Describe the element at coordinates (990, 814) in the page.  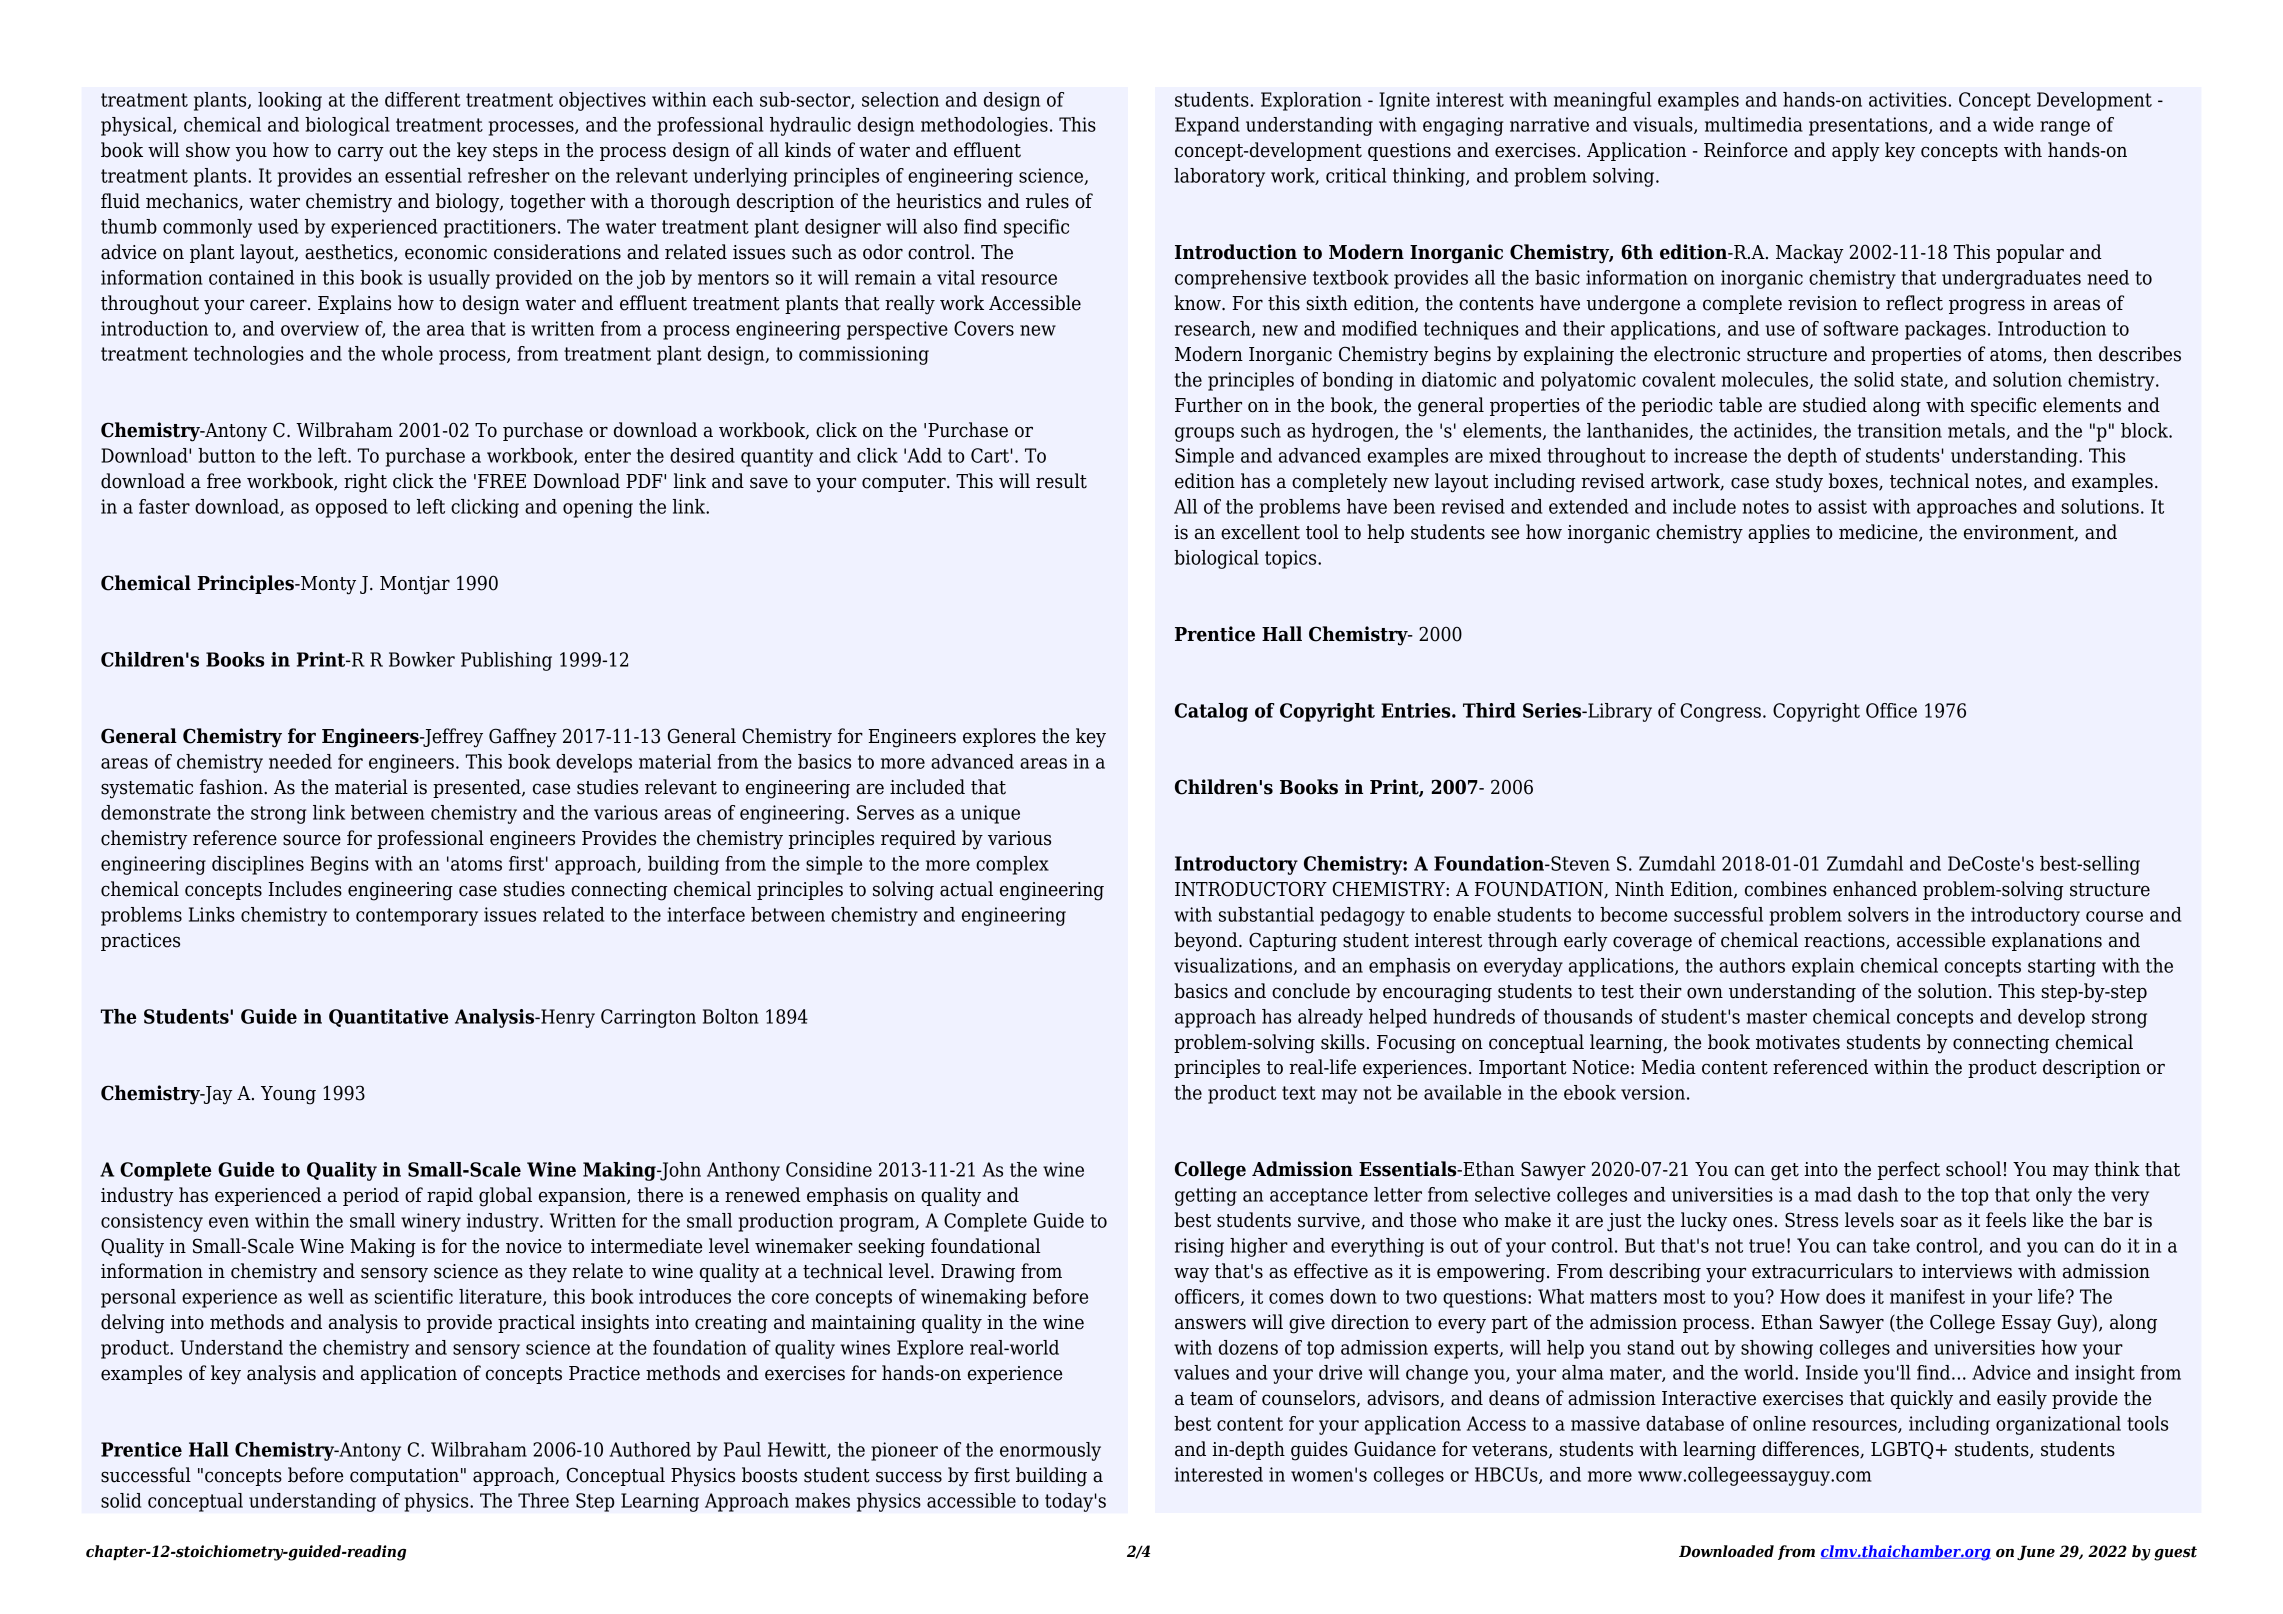
I see `unique` at that location.
